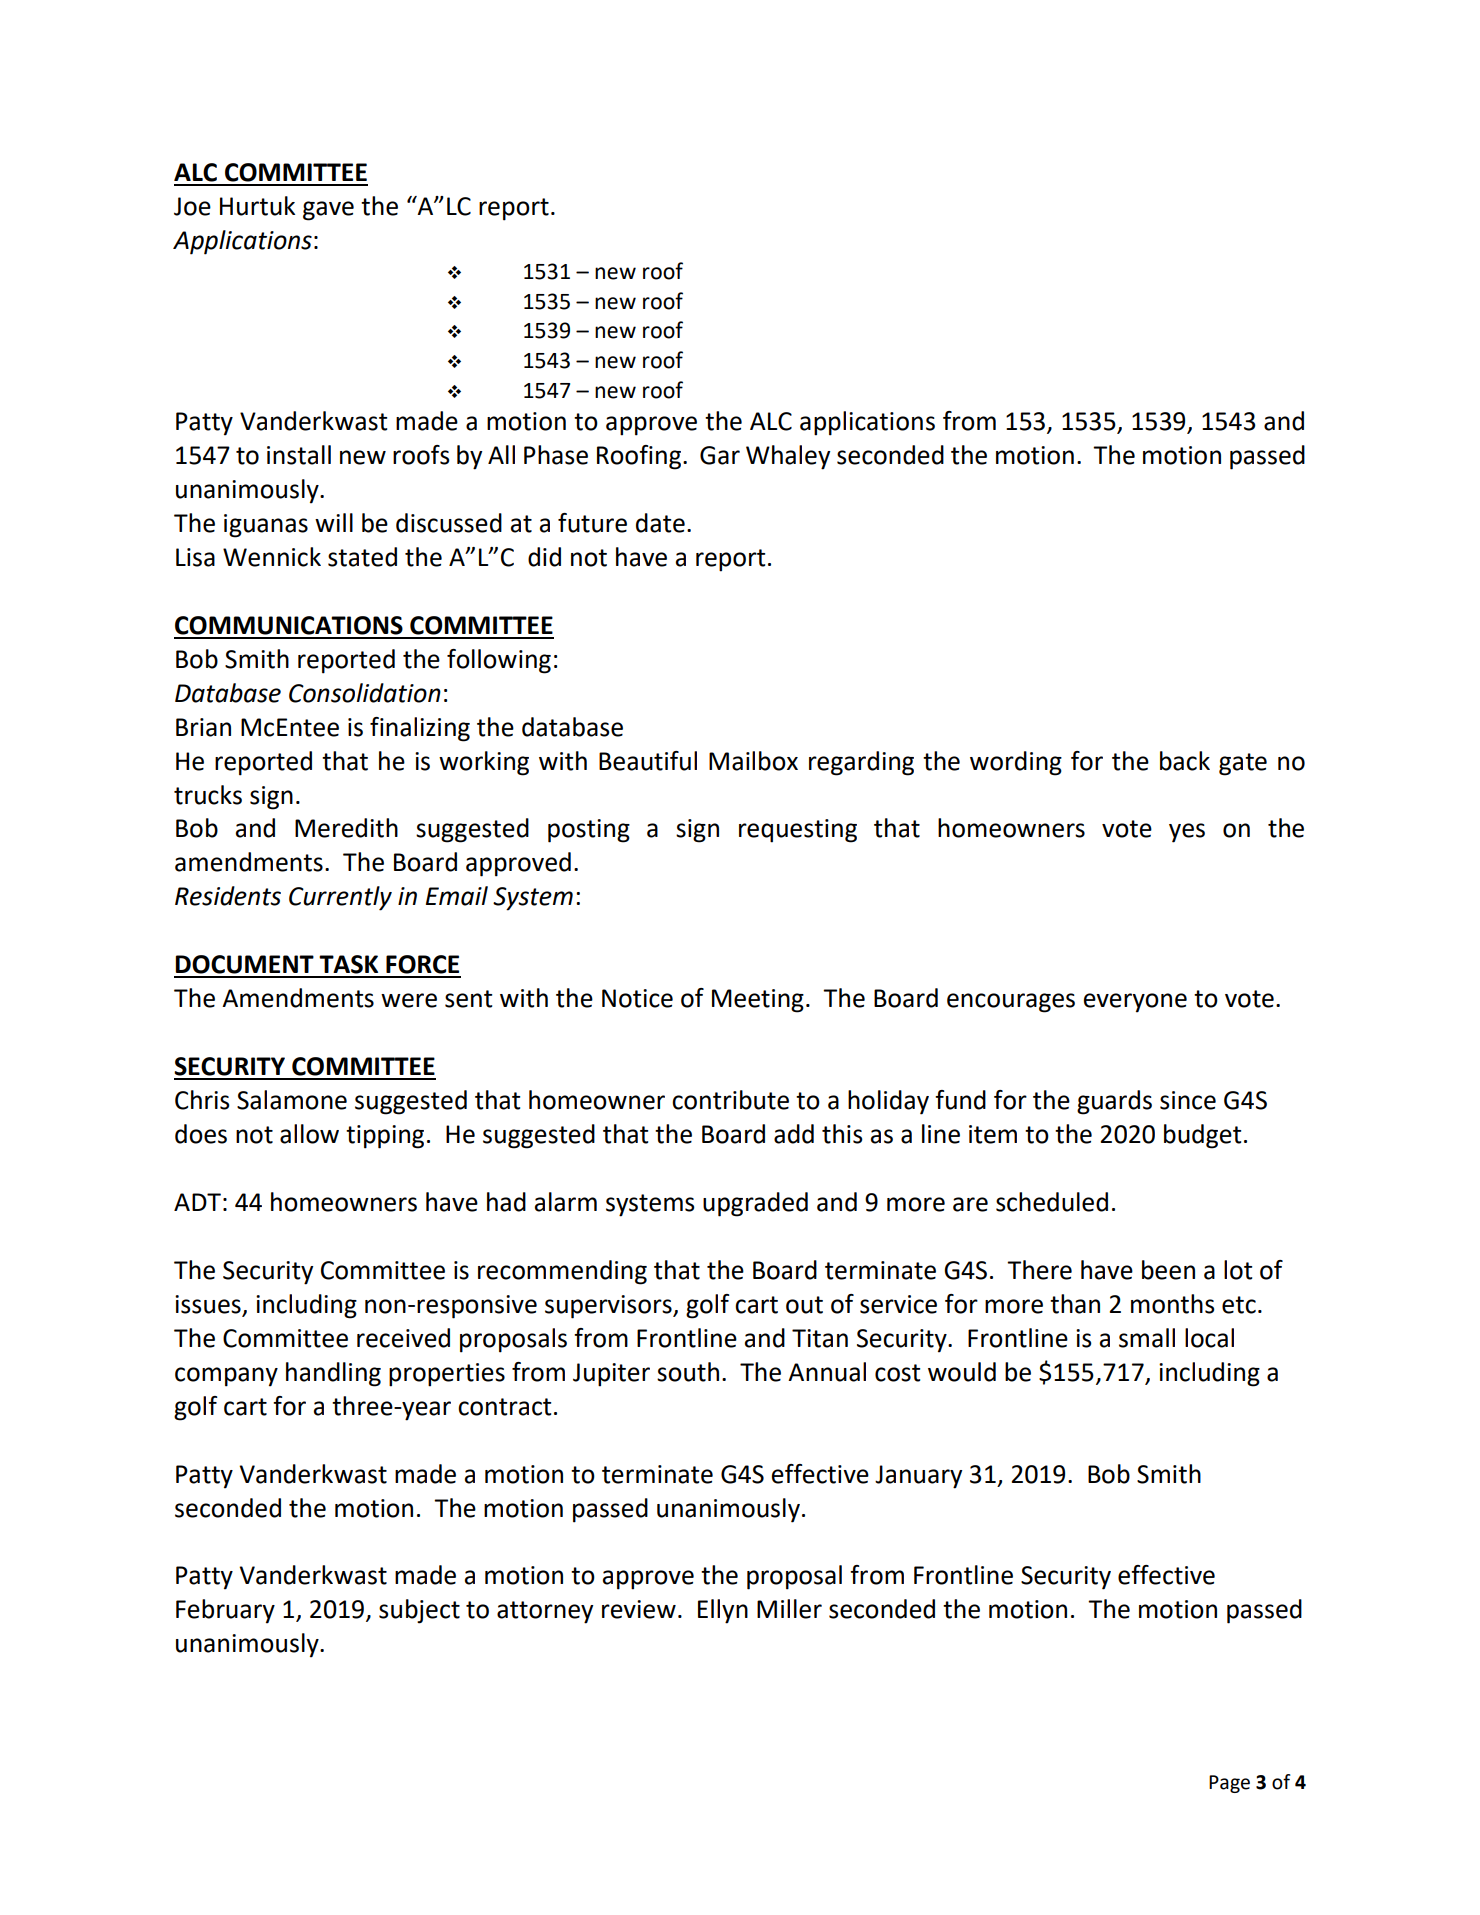 The height and width of the document is (1915, 1480). Describe the element at coordinates (1147, 1338) in the document. I see `small` at that location.
